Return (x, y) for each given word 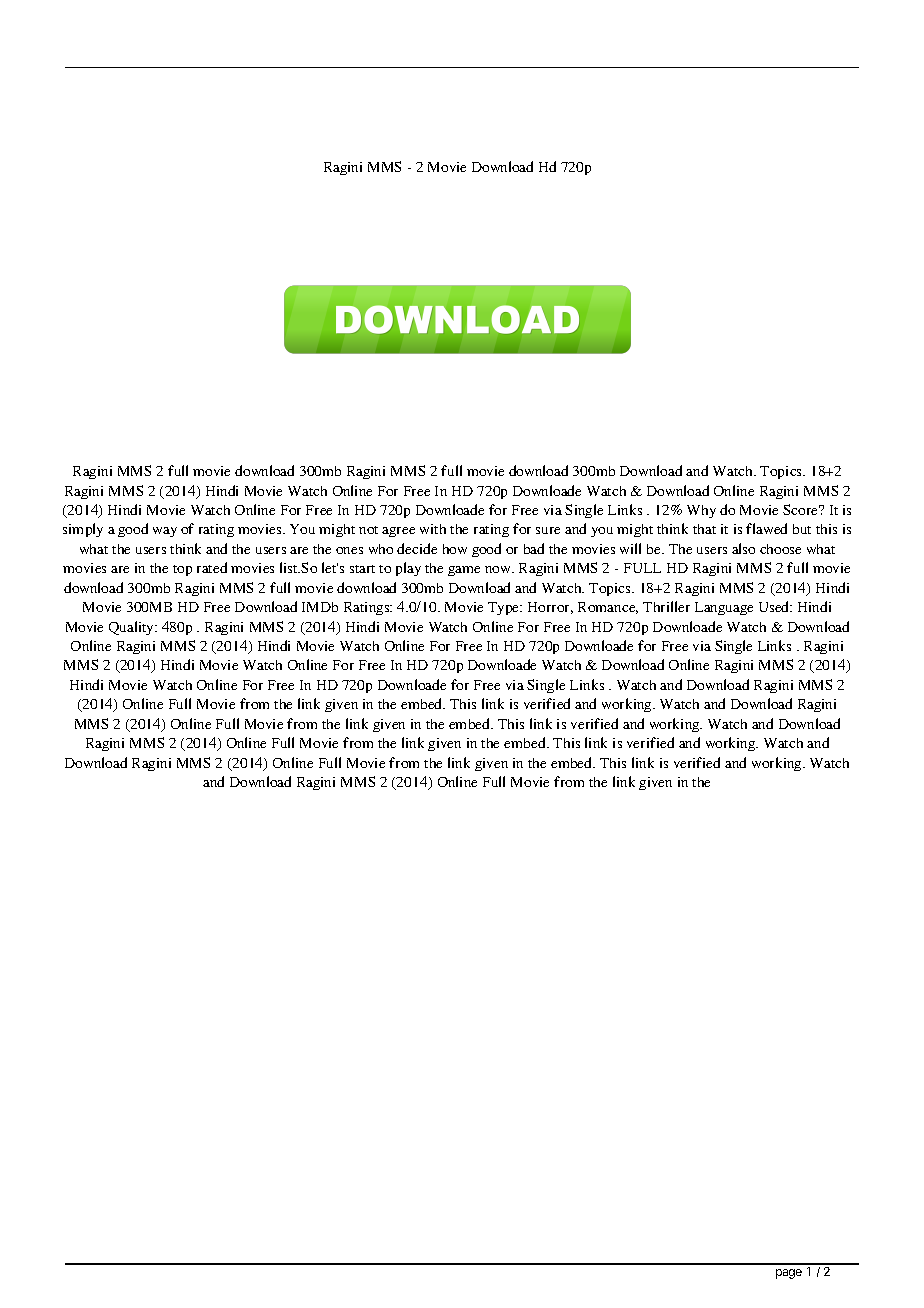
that (704, 529)
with (433, 529)
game (464, 571)
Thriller (666, 606)
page (789, 1274)
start (362, 569)
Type (505, 608)
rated (212, 567)
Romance (608, 608)
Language (724, 608)
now (499, 569)
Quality (133, 628)
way (165, 532)
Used (775, 606)
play (408, 569)
